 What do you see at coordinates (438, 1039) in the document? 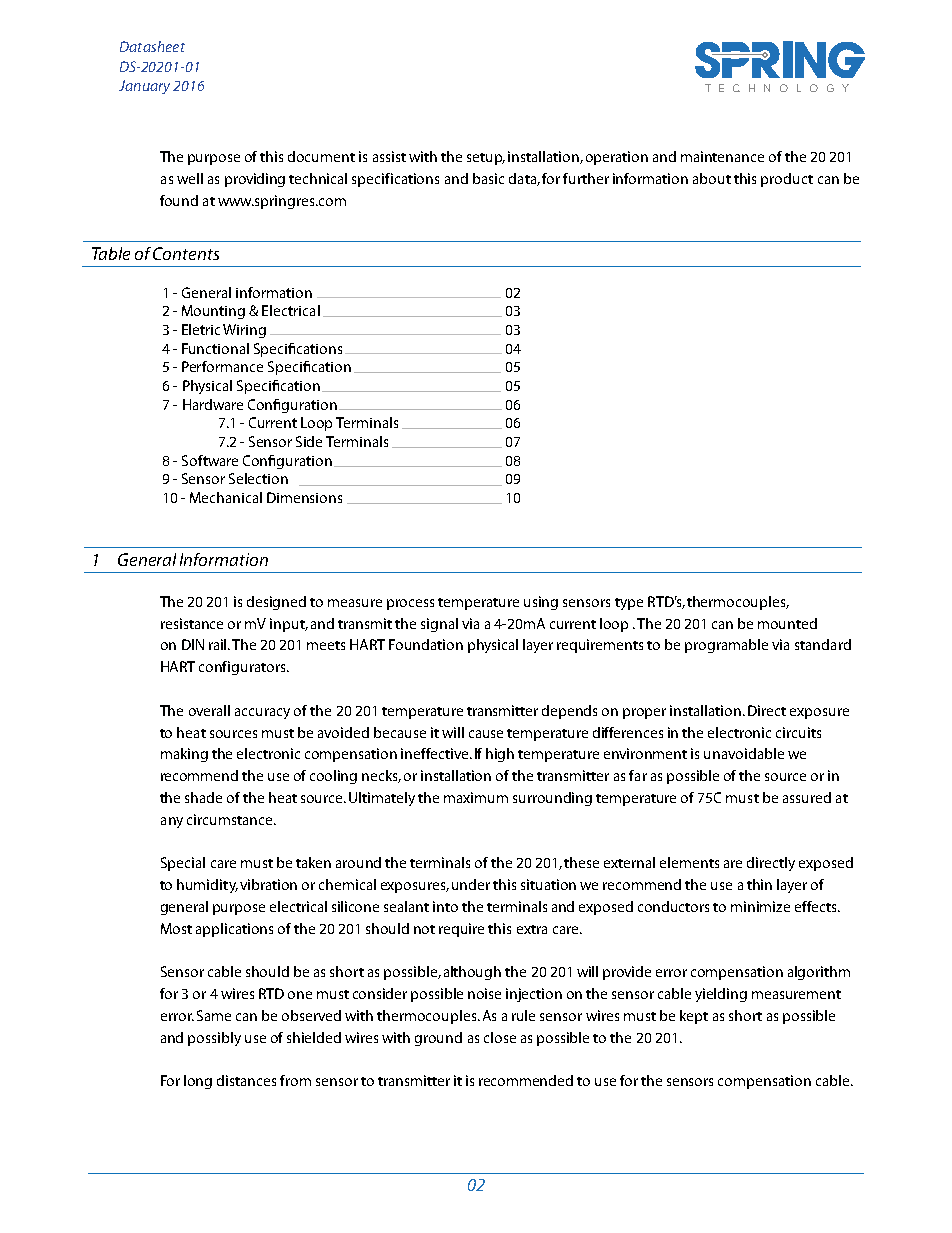
I see `ground` at bounding box center [438, 1039].
